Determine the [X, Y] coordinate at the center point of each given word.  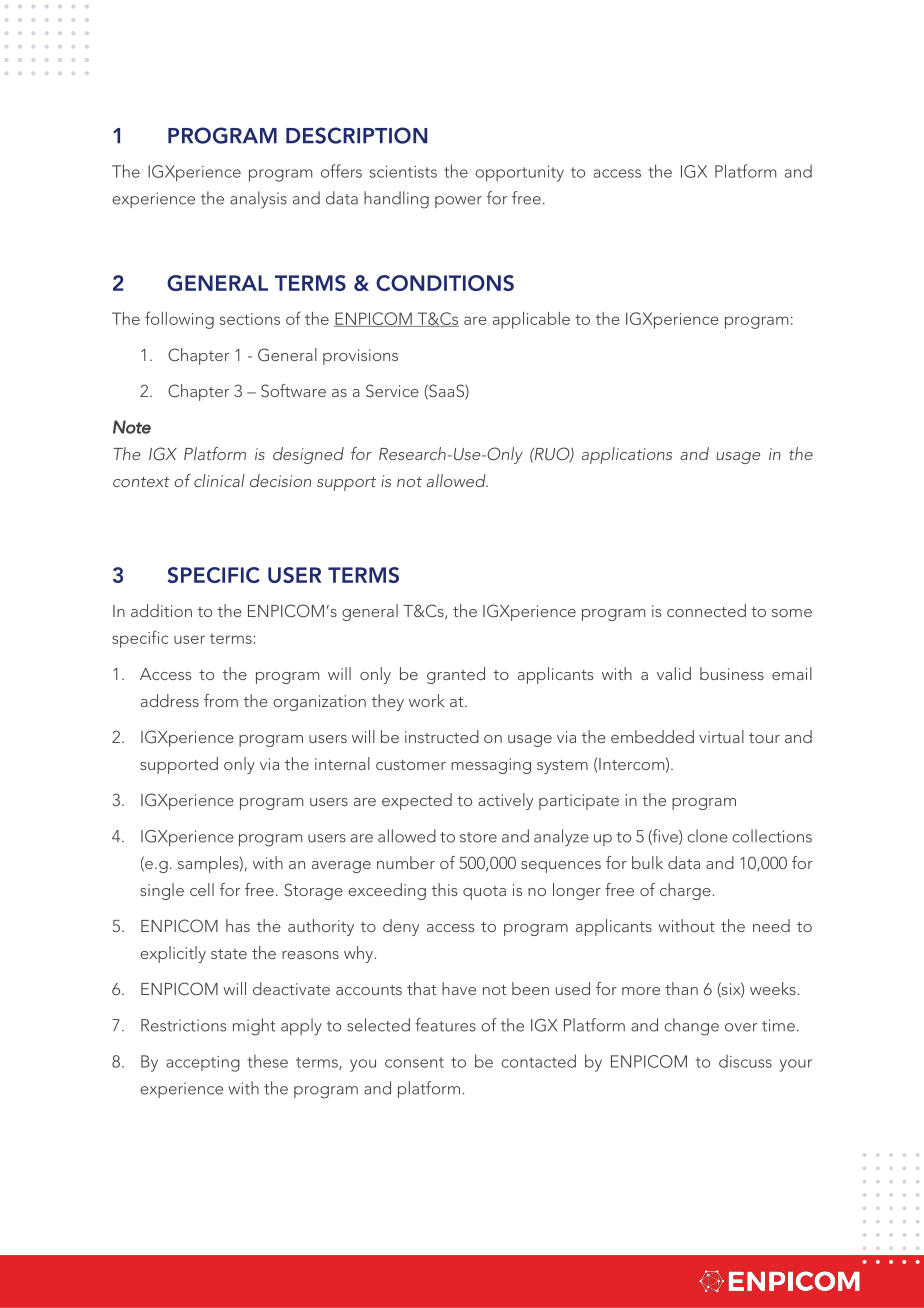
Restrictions [183, 1025]
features [445, 1025]
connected [706, 610]
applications [627, 455]
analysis [258, 200]
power [458, 202]
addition [161, 610]
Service [392, 391]
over [741, 1027]
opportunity [519, 174]
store [478, 837]
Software [293, 391]
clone [707, 836]
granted [456, 675]
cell [202, 889]
